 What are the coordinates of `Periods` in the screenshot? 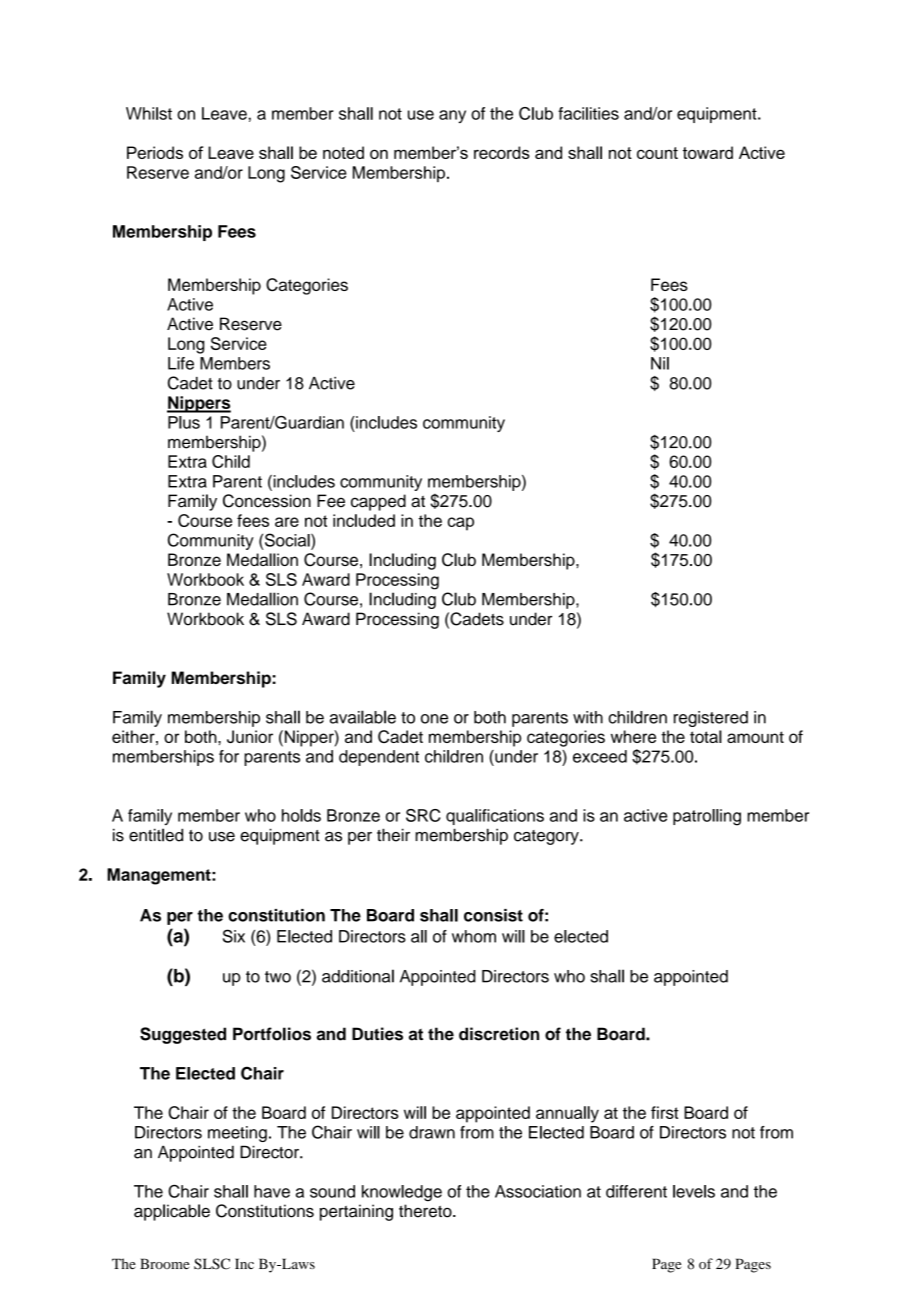 It's located at (155, 152).
